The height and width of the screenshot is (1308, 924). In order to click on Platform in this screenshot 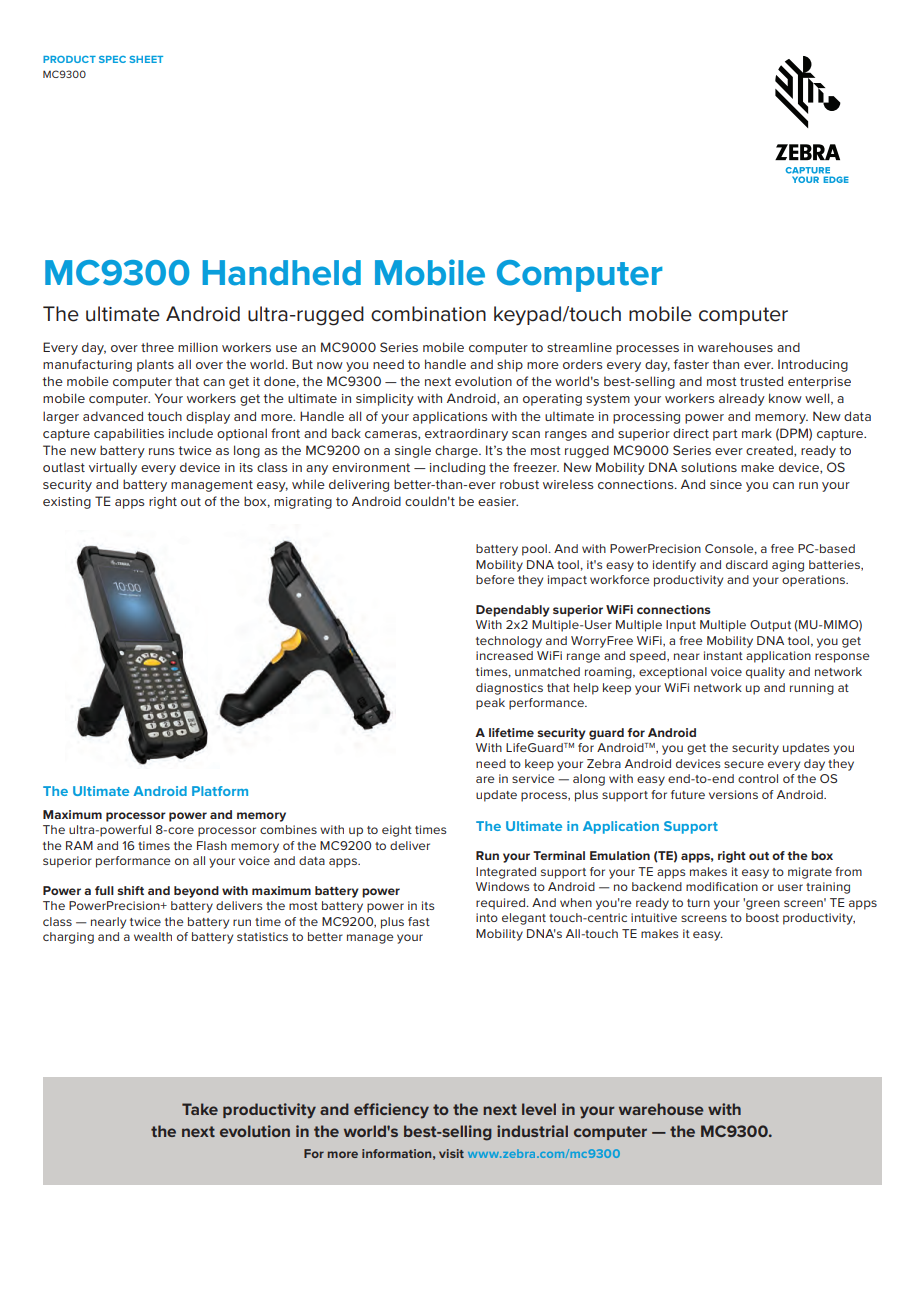, I will do `click(220, 791)`.
